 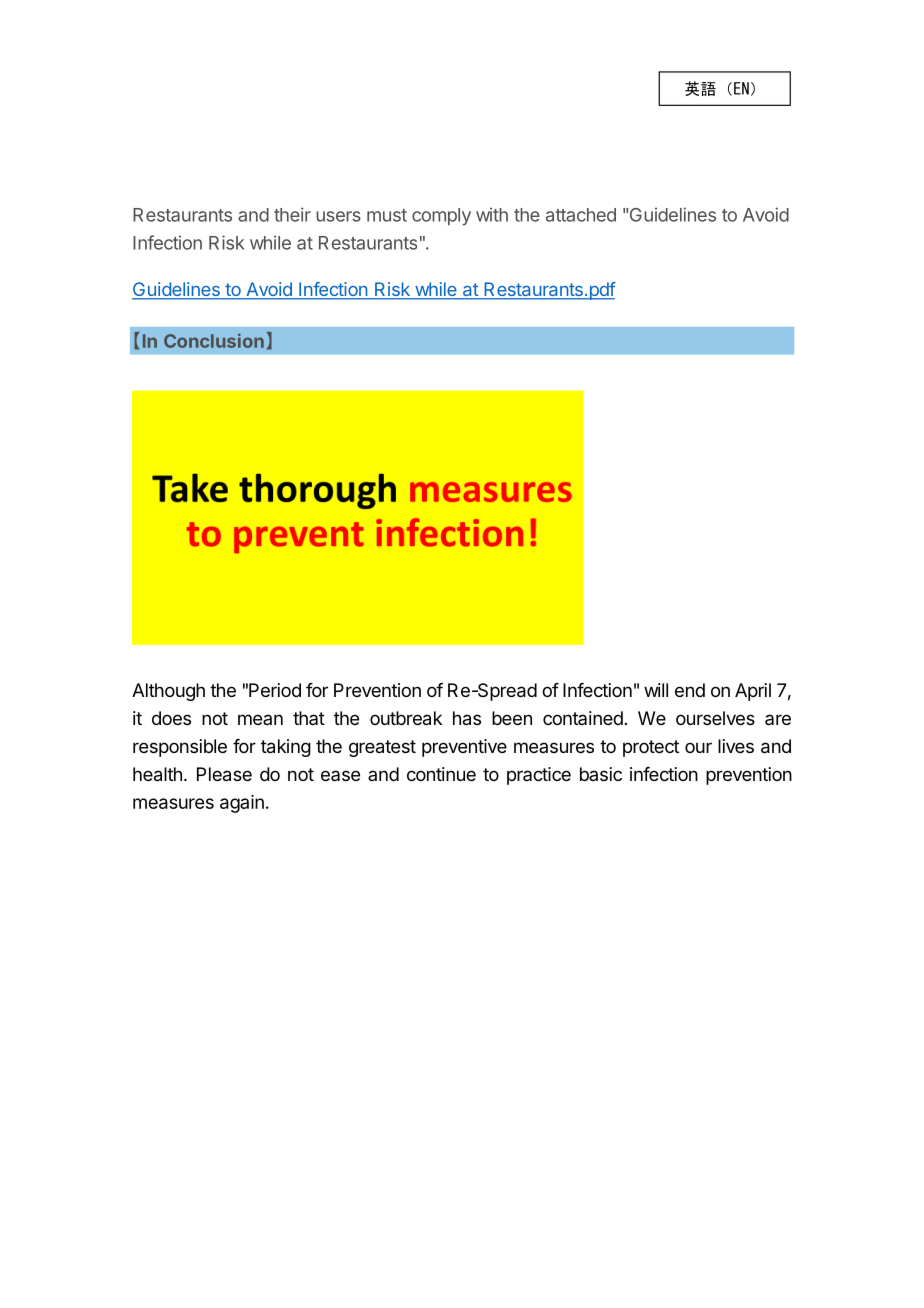 What do you see at coordinates (441, 774) in the screenshot?
I see `continue` at bounding box center [441, 774].
